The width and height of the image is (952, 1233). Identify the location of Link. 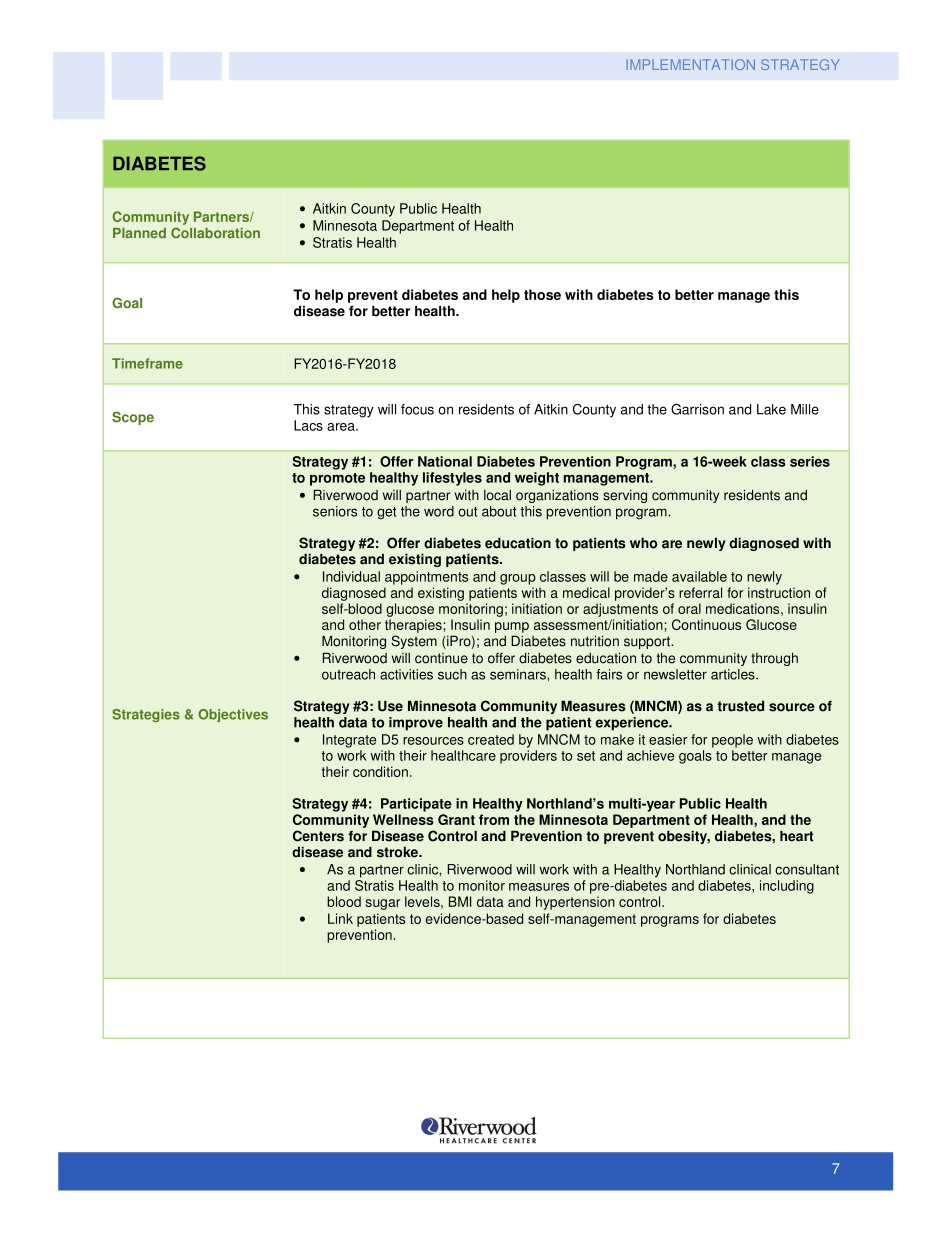
(340, 918).
